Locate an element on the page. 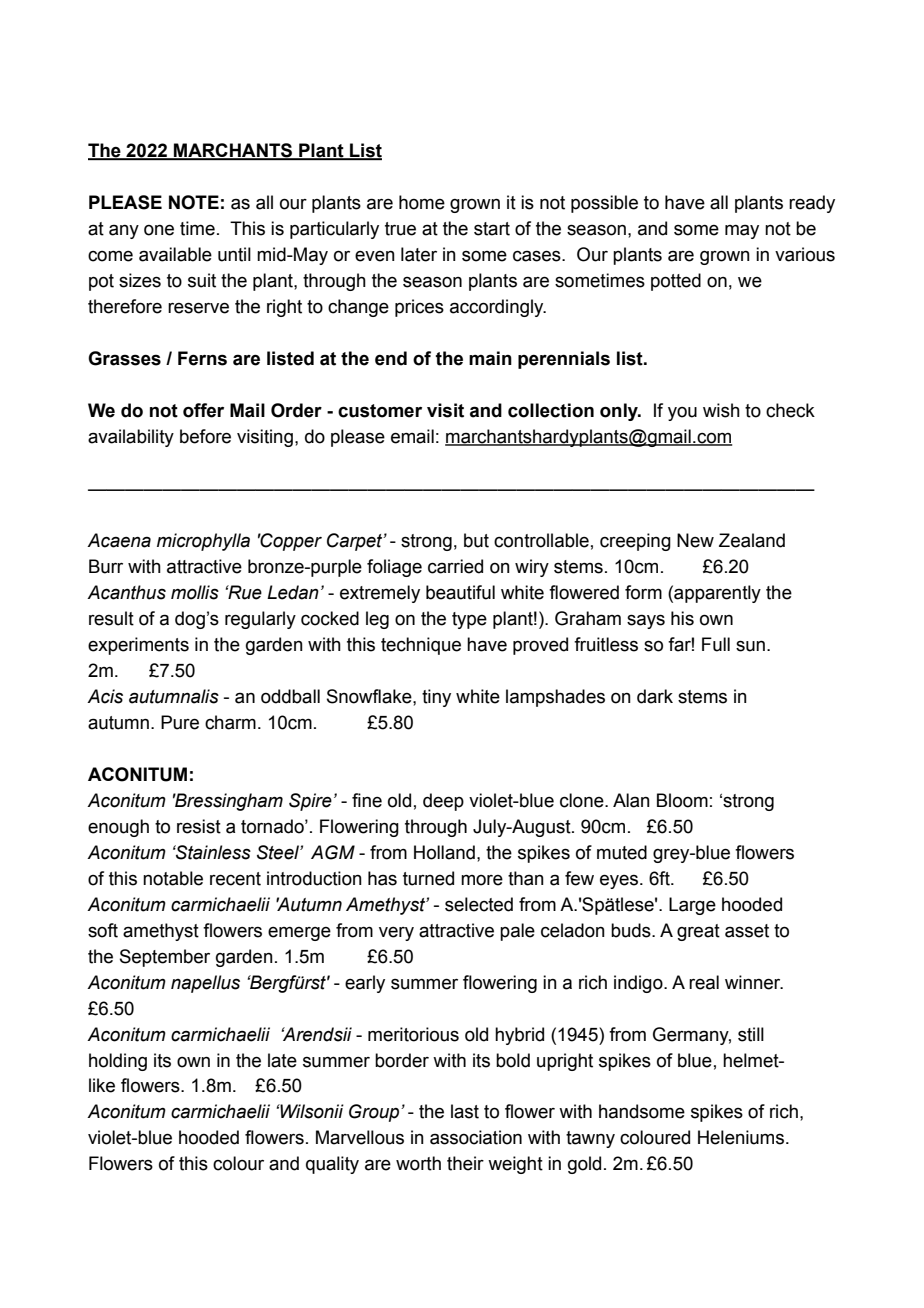  start is located at coordinates (492, 229).
